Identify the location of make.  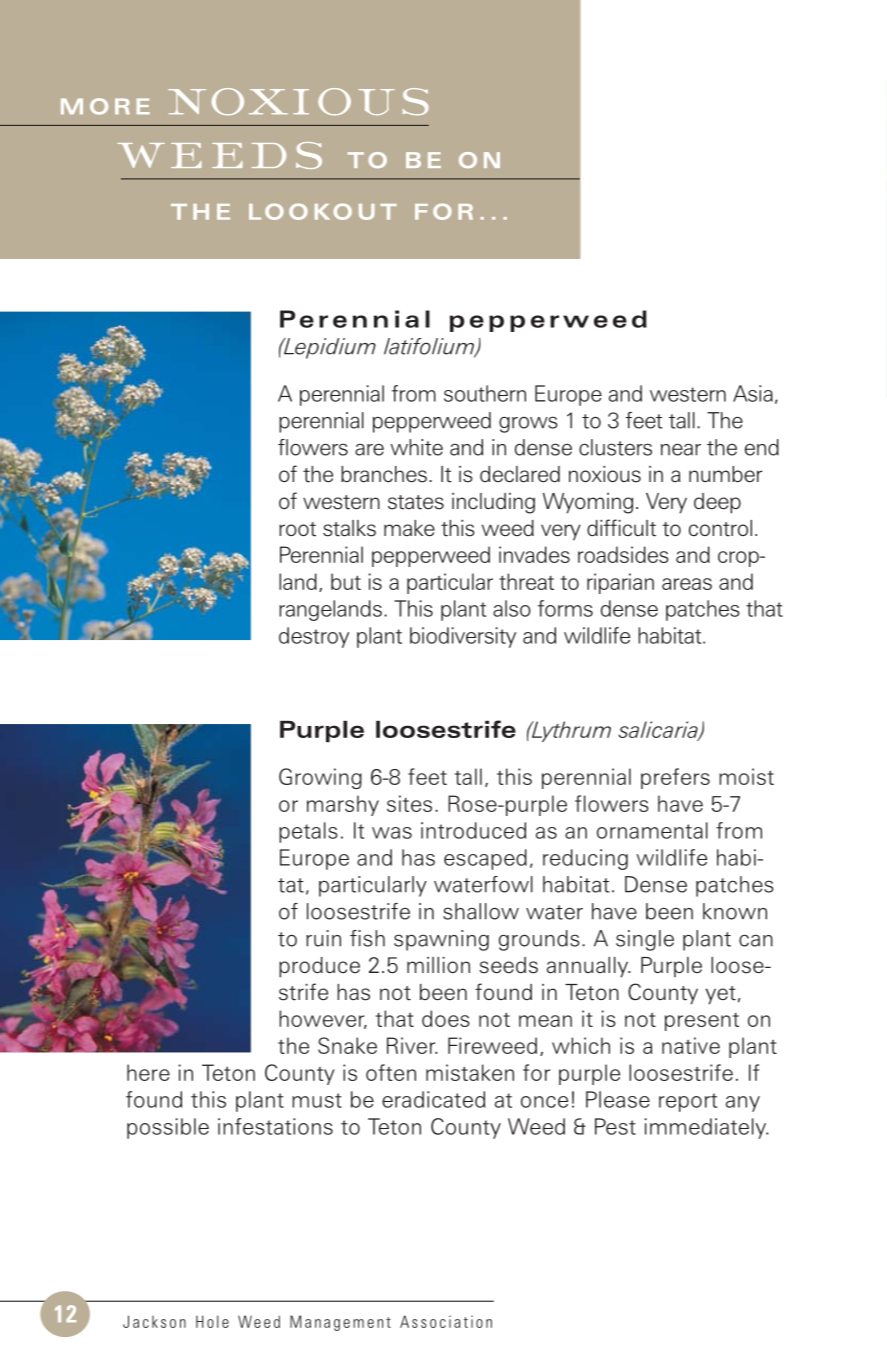
(409, 528).
